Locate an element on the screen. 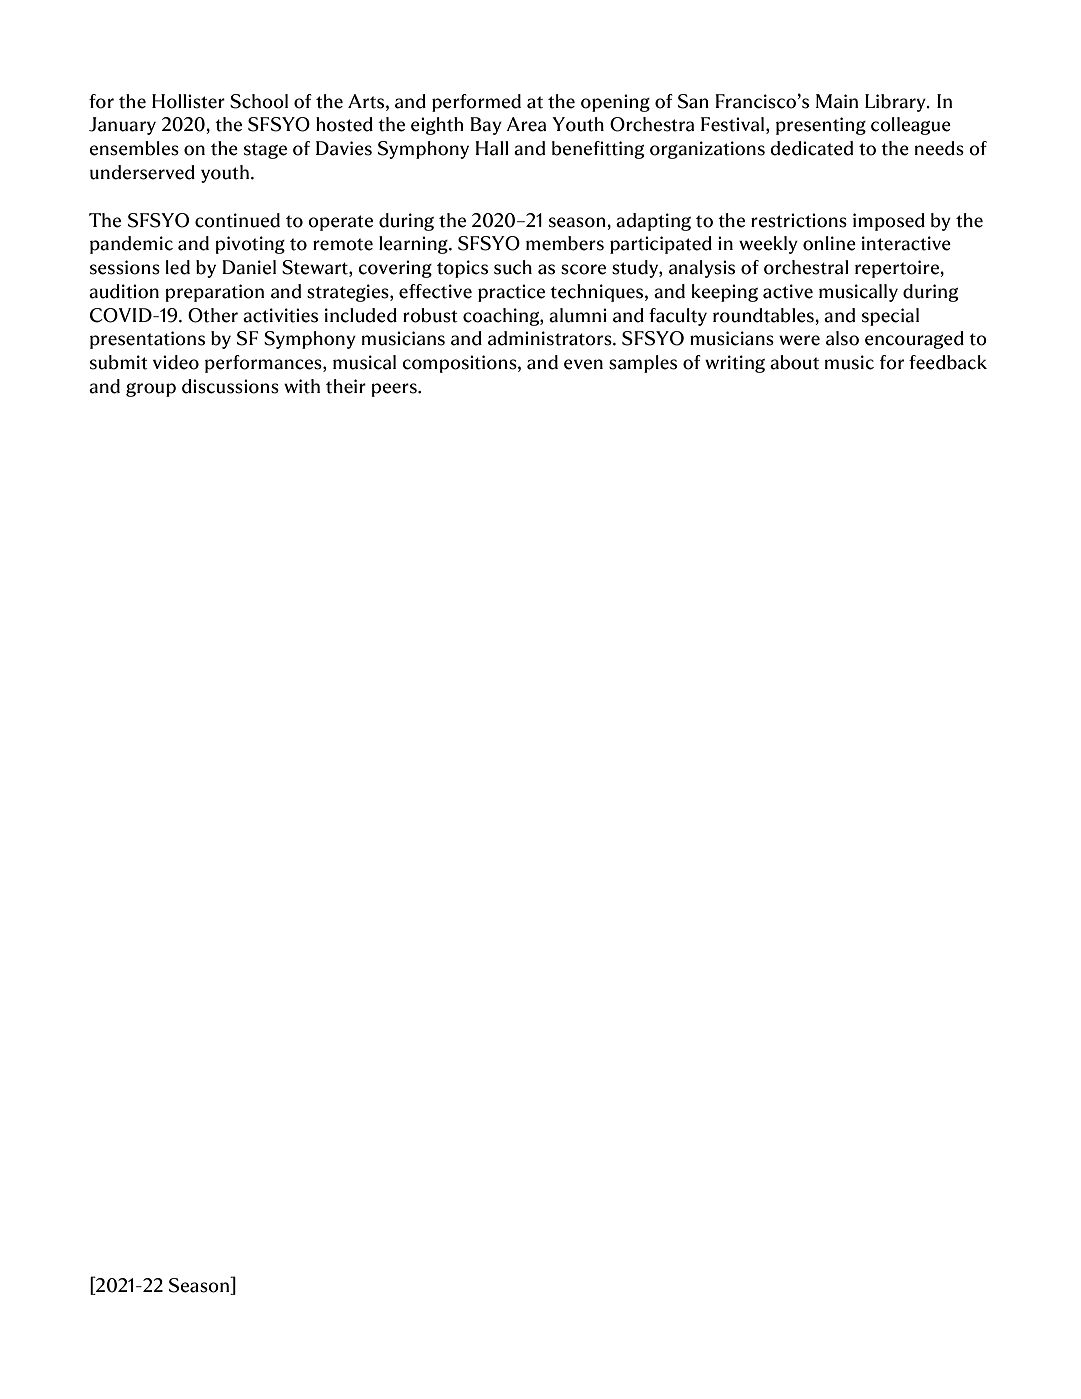 The image size is (1081, 1399). Hollister is located at coordinates (188, 101).
